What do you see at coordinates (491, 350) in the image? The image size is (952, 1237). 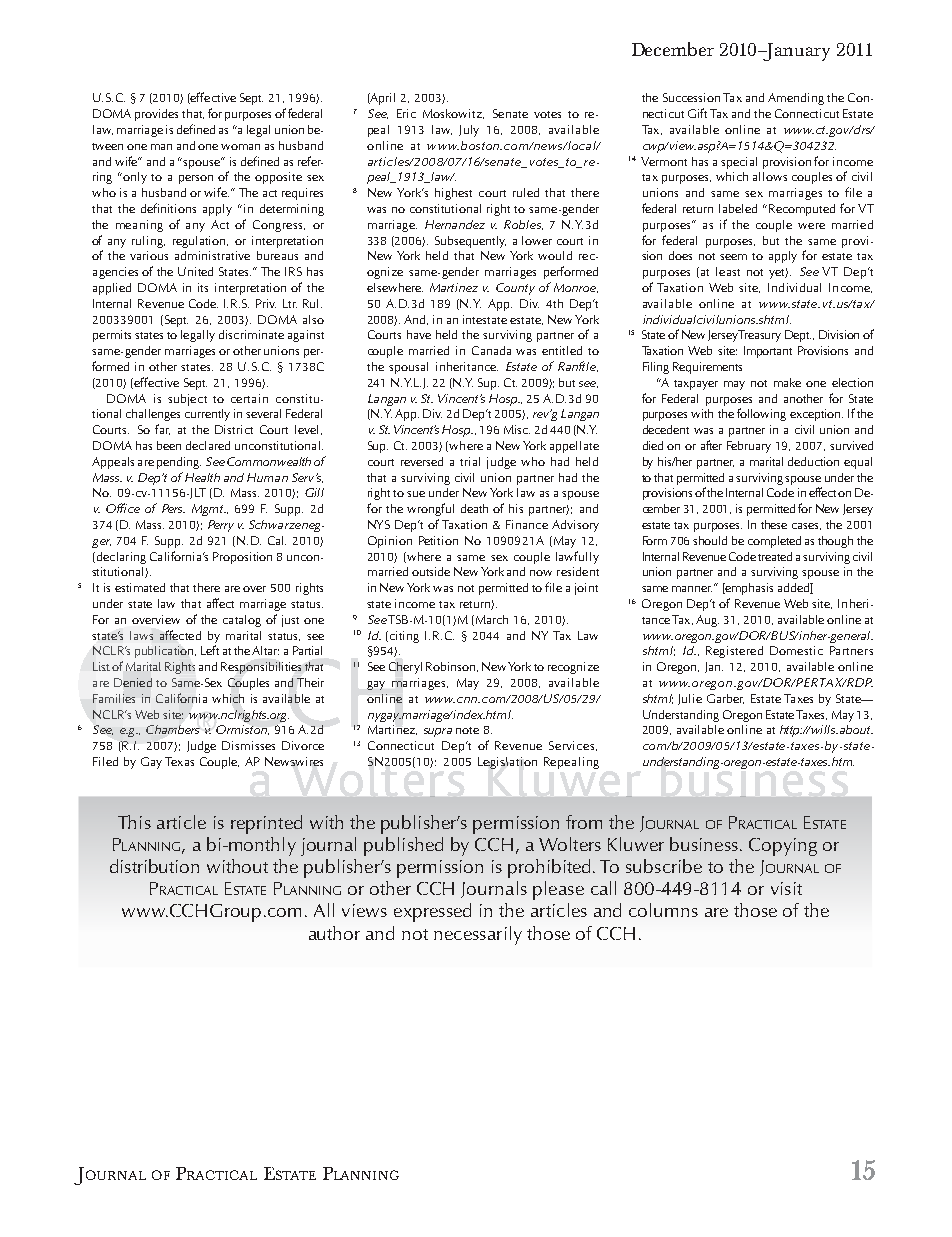 I see `Canada` at bounding box center [491, 350].
